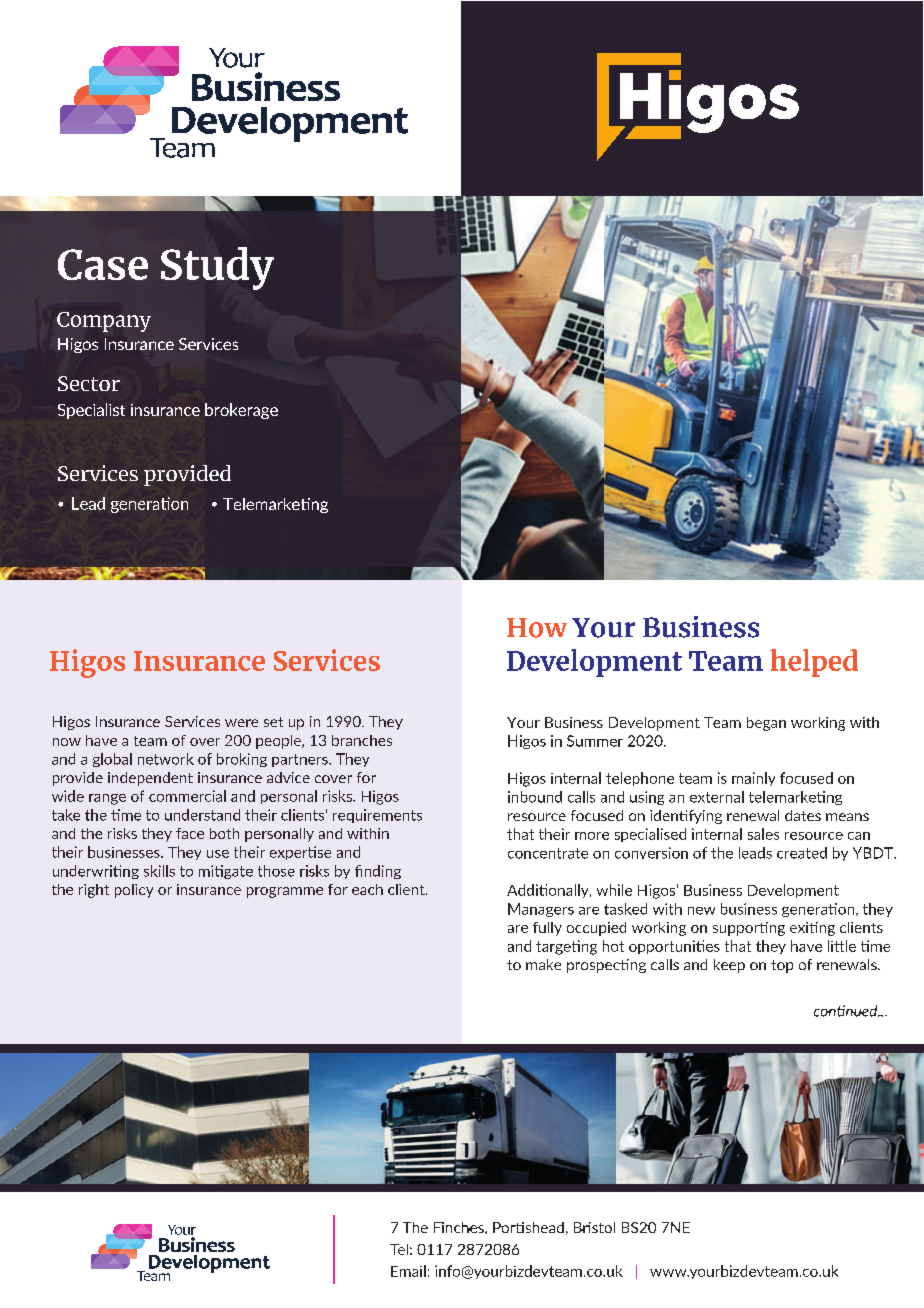  Describe the element at coordinates (606, 966) in the screenshot. I see `prospecting` at that location.
